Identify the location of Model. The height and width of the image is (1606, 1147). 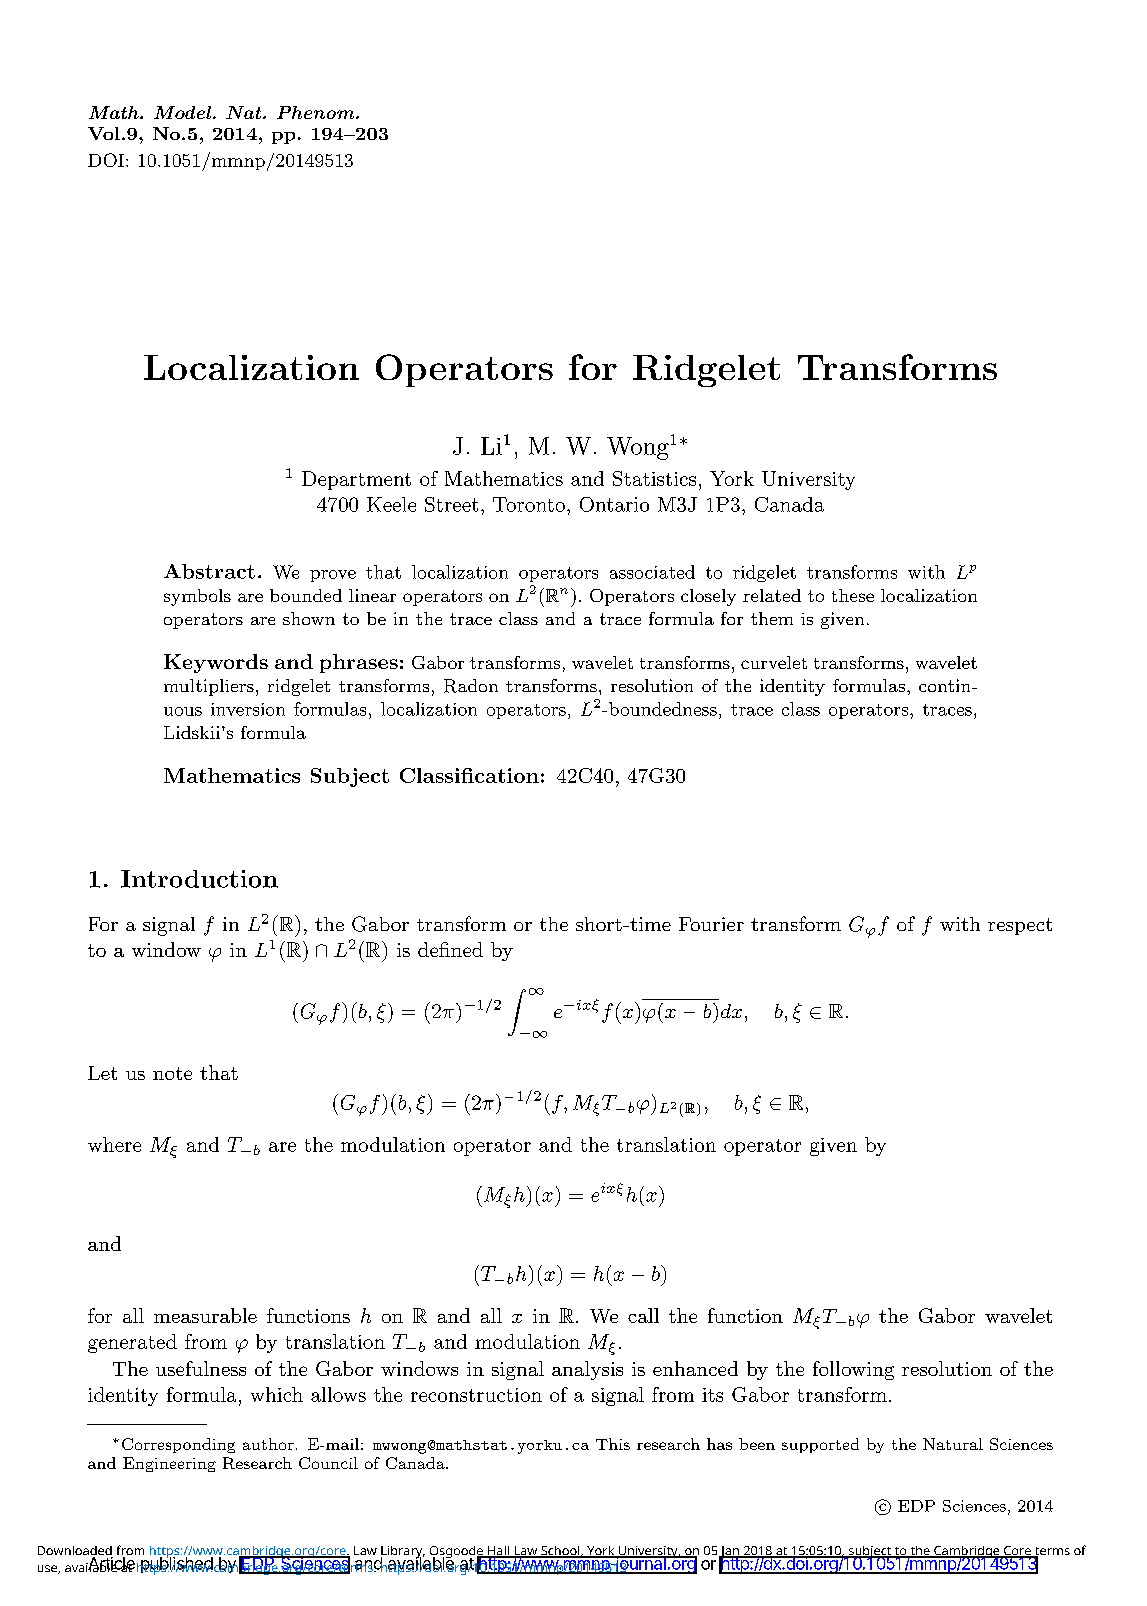
(184, 112).
